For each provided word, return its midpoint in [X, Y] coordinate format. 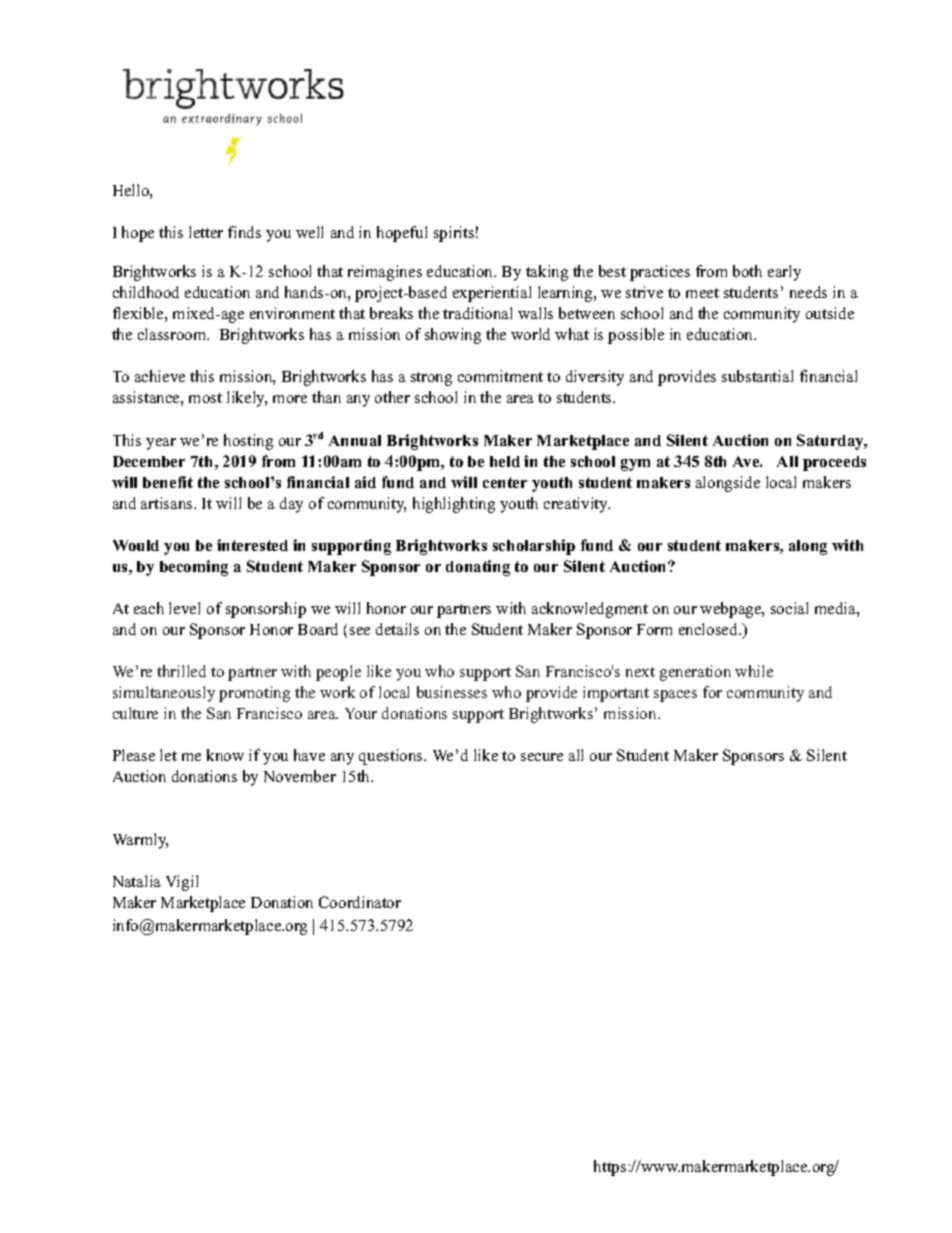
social [789, 608]
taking [547, 273]
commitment [500, 376]
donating [478, 568]
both [747, 271]
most [205, 398]
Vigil [182, 883]
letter [206, 232]
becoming [194, 568]
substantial [757, 376]
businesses [452, 692]
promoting [254, 694]
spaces [675, 696]
